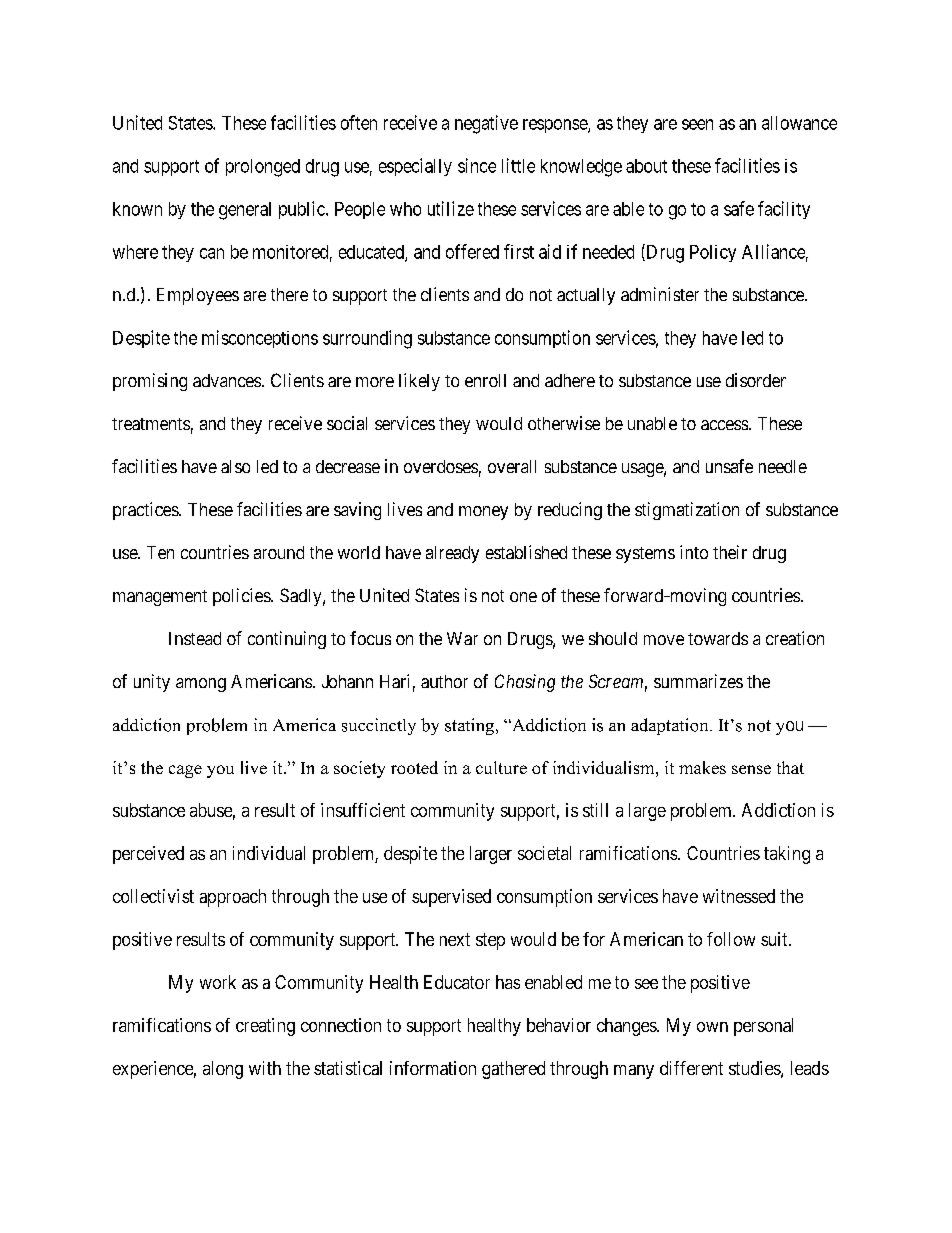 The width and height of the screenshot is (952, 1233). What do you see at coordinates (235, 466) in the screenshot?
I see `also` at bounding box center [235, 466].
